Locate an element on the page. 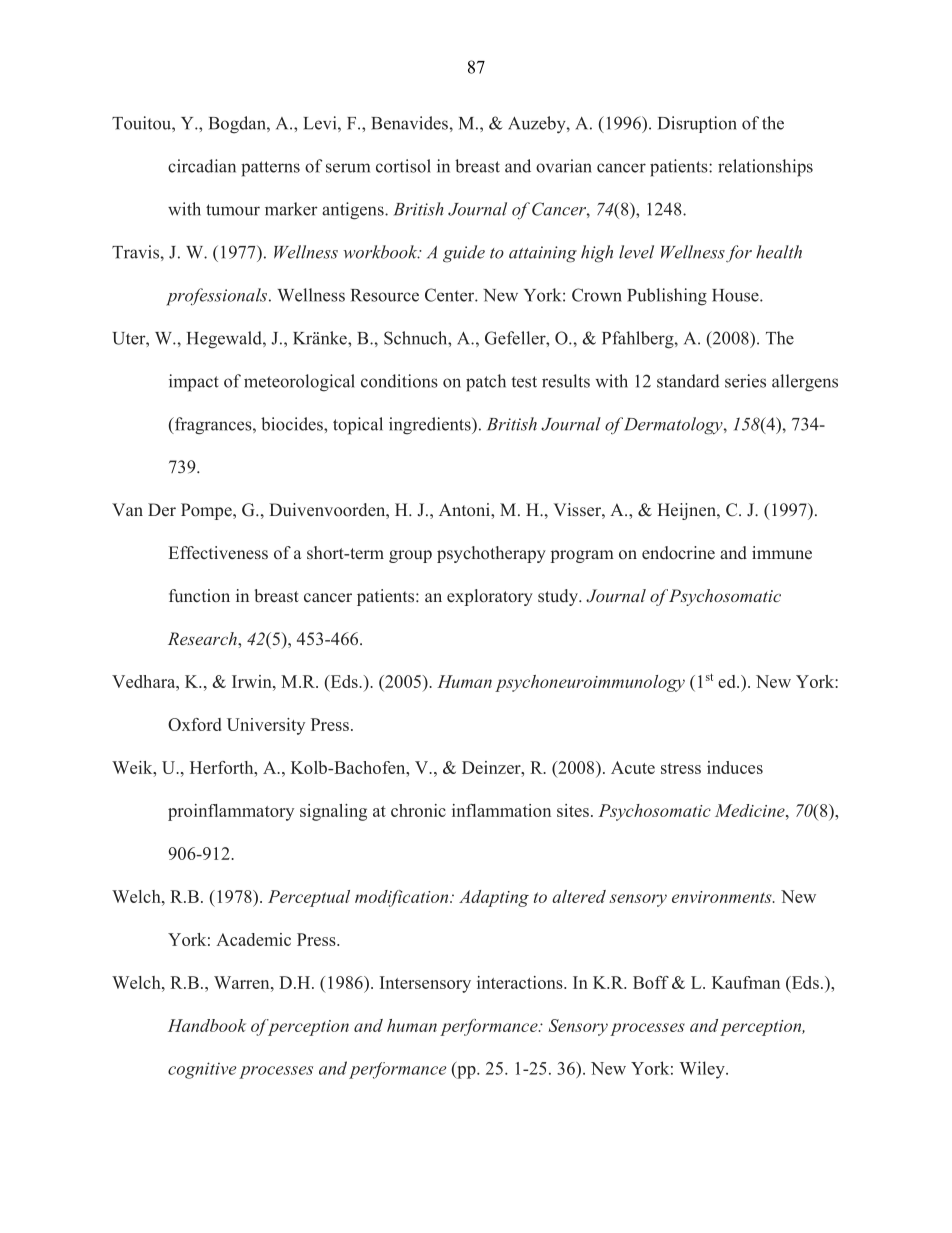  professionals is located at coordinates (218, 297).
